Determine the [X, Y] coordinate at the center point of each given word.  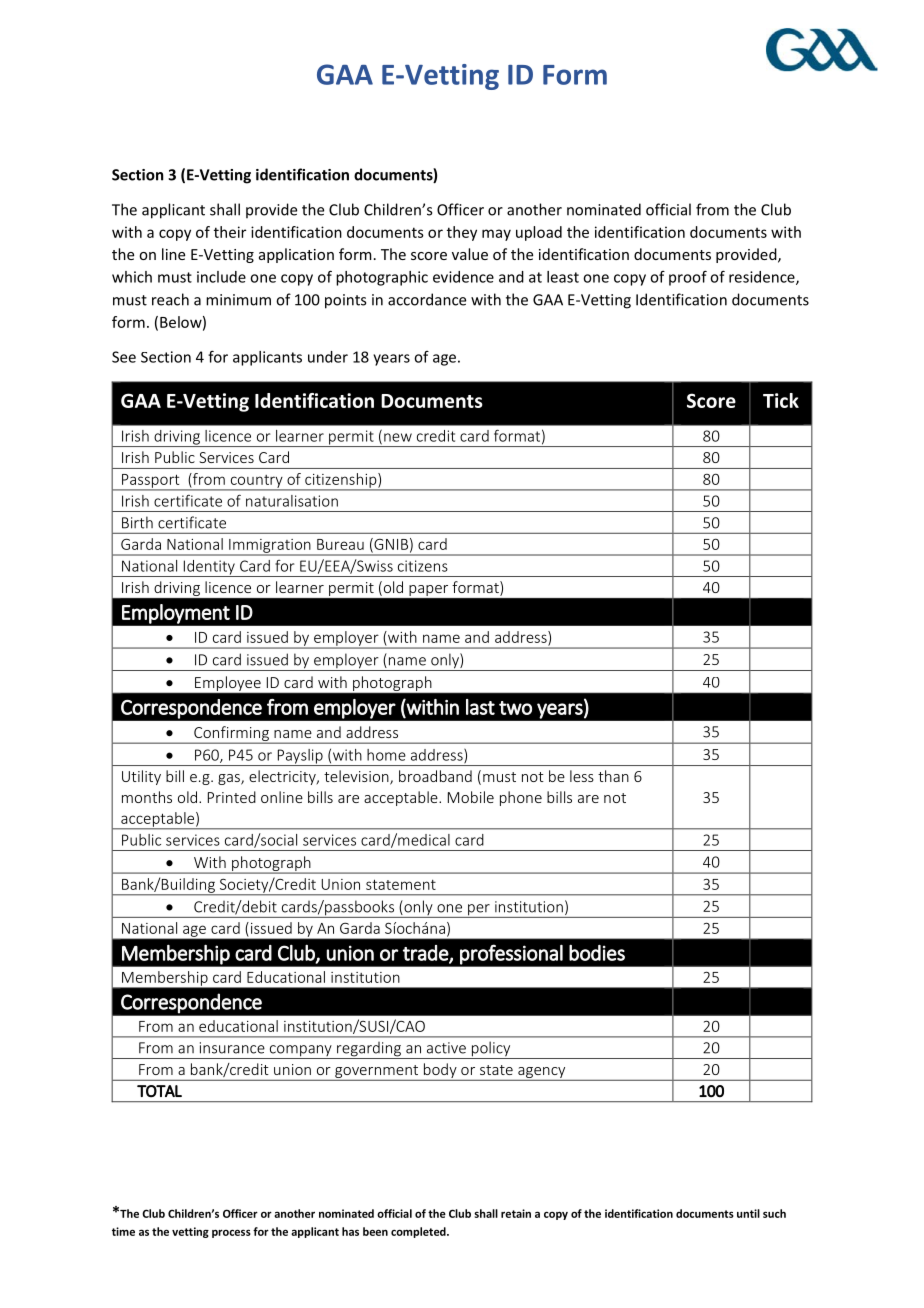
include [221, 277]
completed [419, 1232]
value [470, 254]
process [231, 1233]
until [748, 1213]
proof [688, 278]
